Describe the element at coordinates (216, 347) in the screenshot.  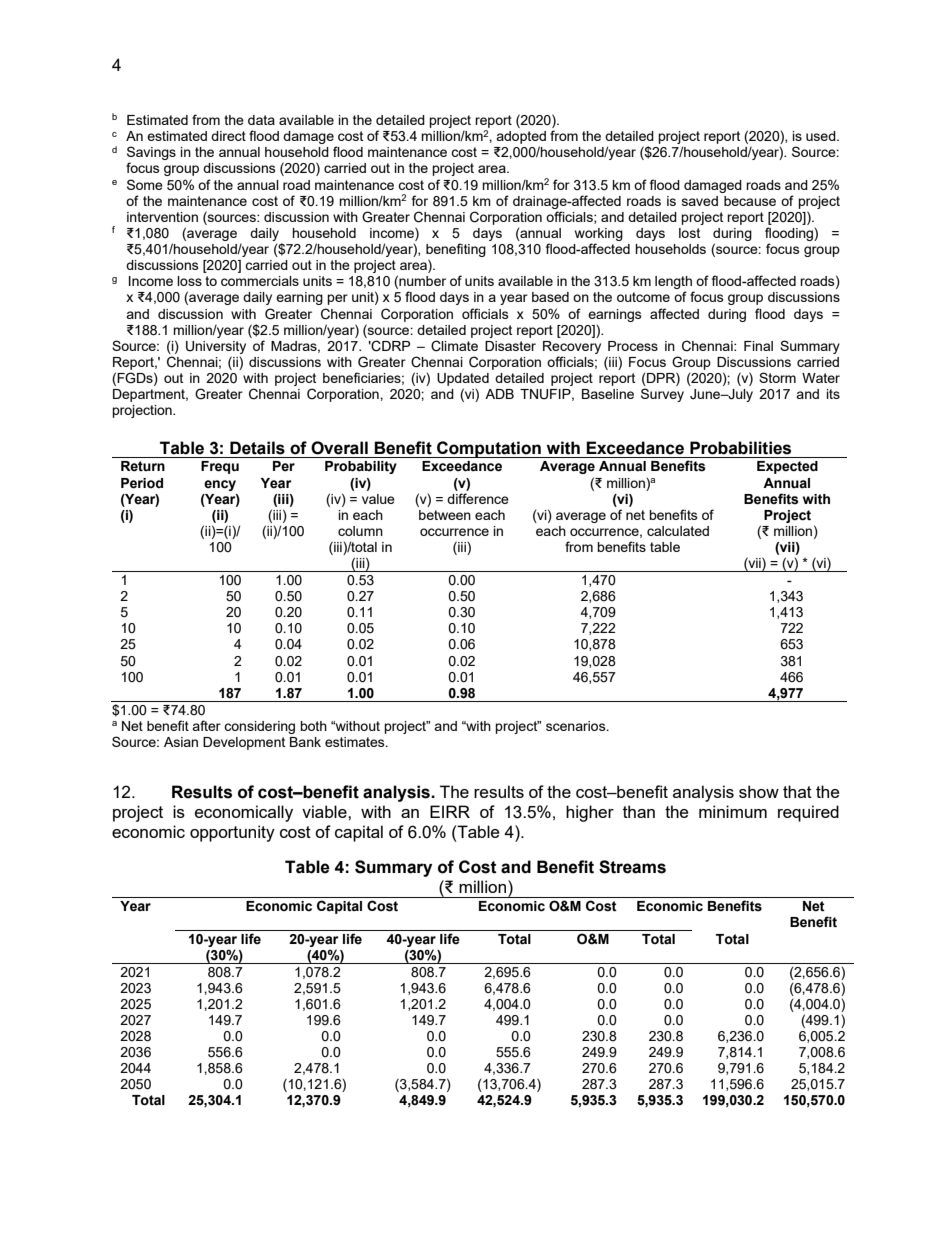
I see `University` at that location.
